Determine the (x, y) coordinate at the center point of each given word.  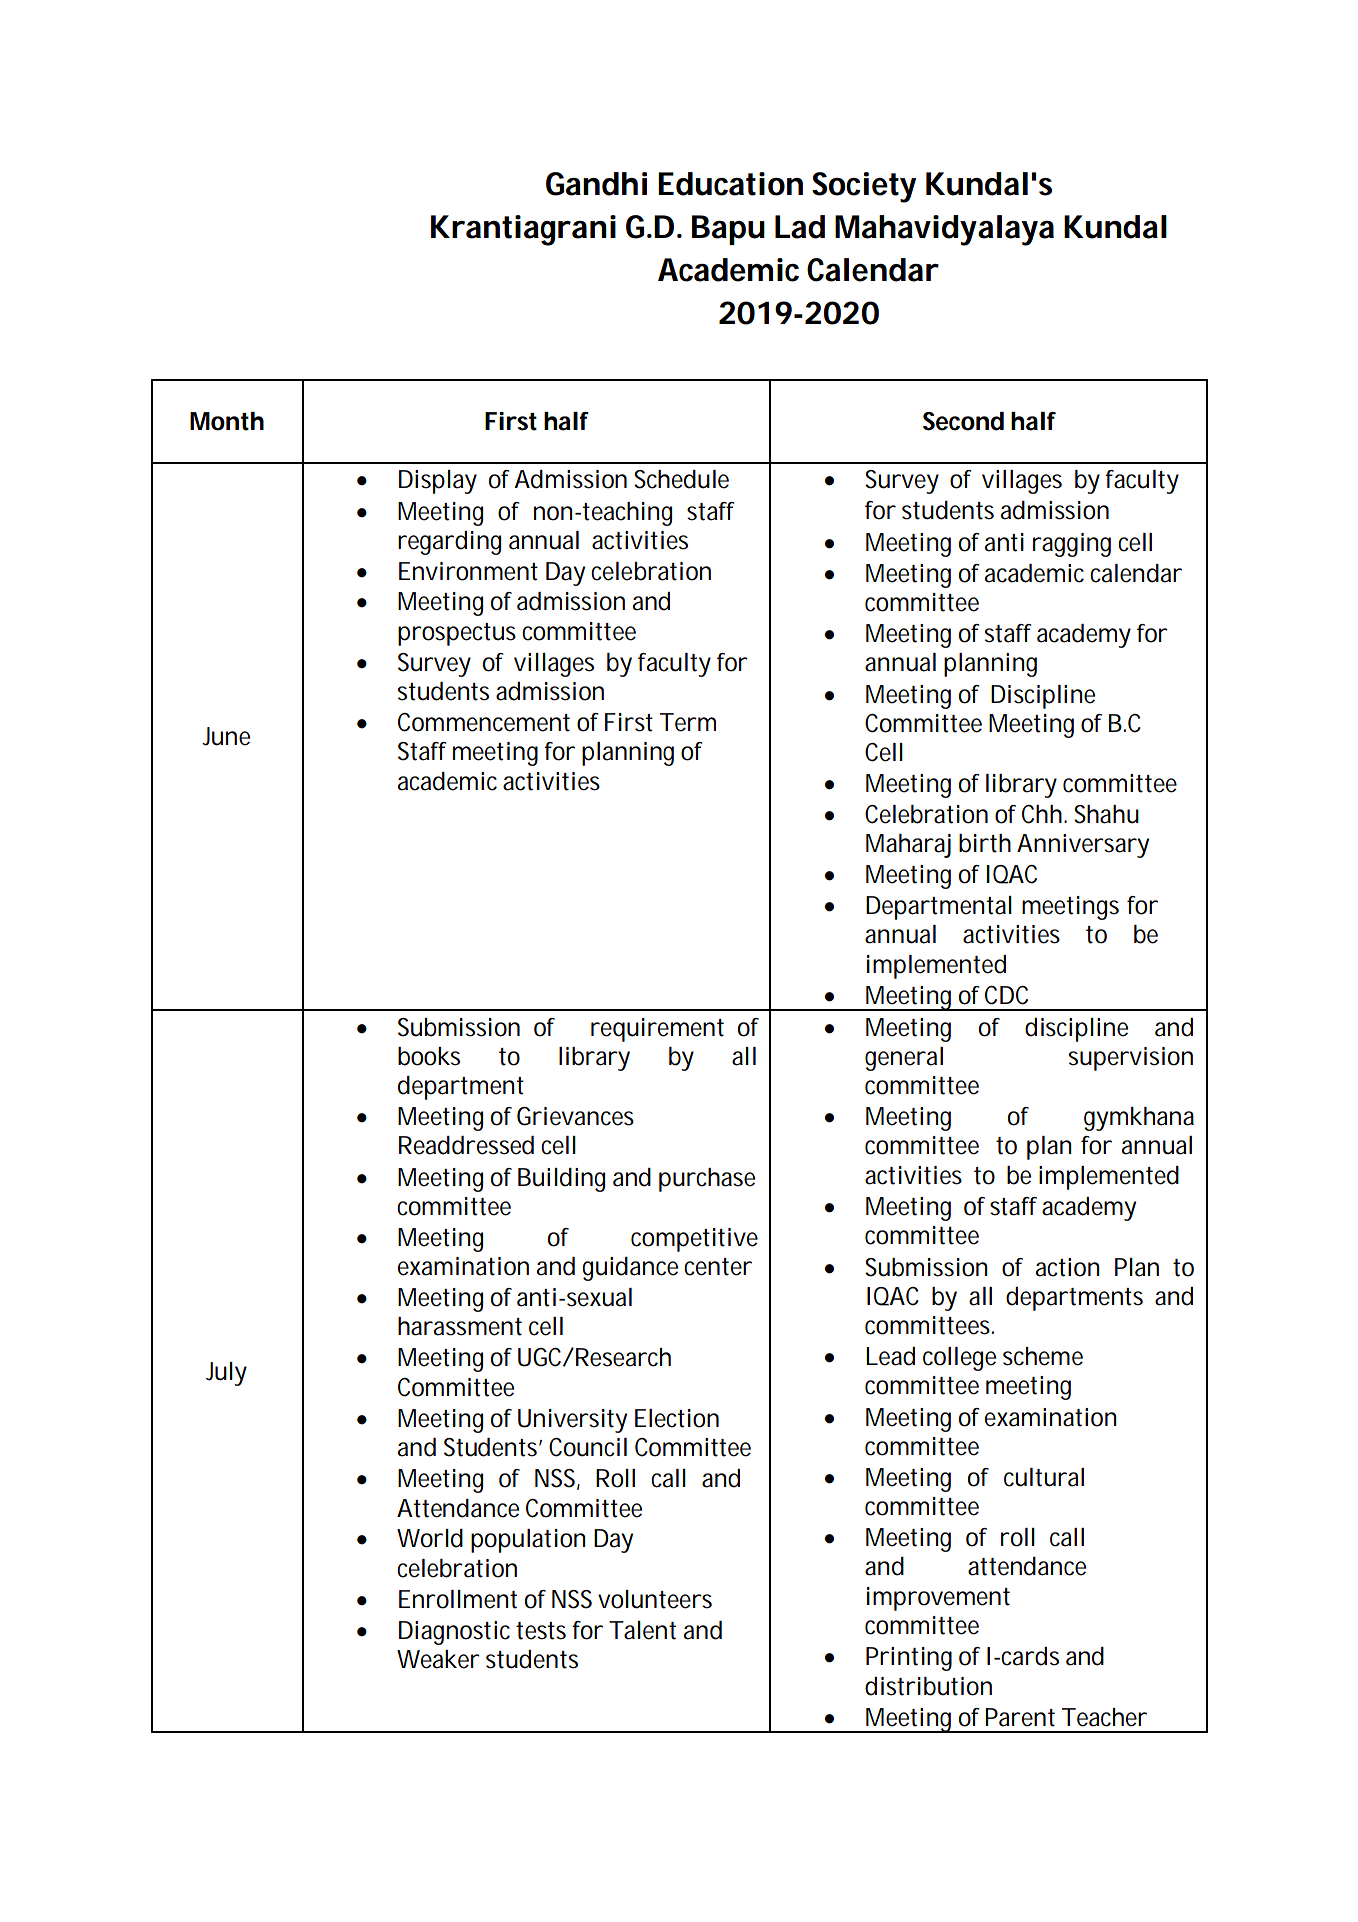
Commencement (484, 722)
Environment (468, 571)
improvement (938, 1599)
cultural (1044, 1477)
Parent (1020, 1717)
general (904, 1059)
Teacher (1104, 1717)
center (717, 1267)
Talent (642, 1630)
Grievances (575, 1116)
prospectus (457, 634)
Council (588, 1447)
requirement (657, 1030)
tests (541, 1631)
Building (561, 1180)
